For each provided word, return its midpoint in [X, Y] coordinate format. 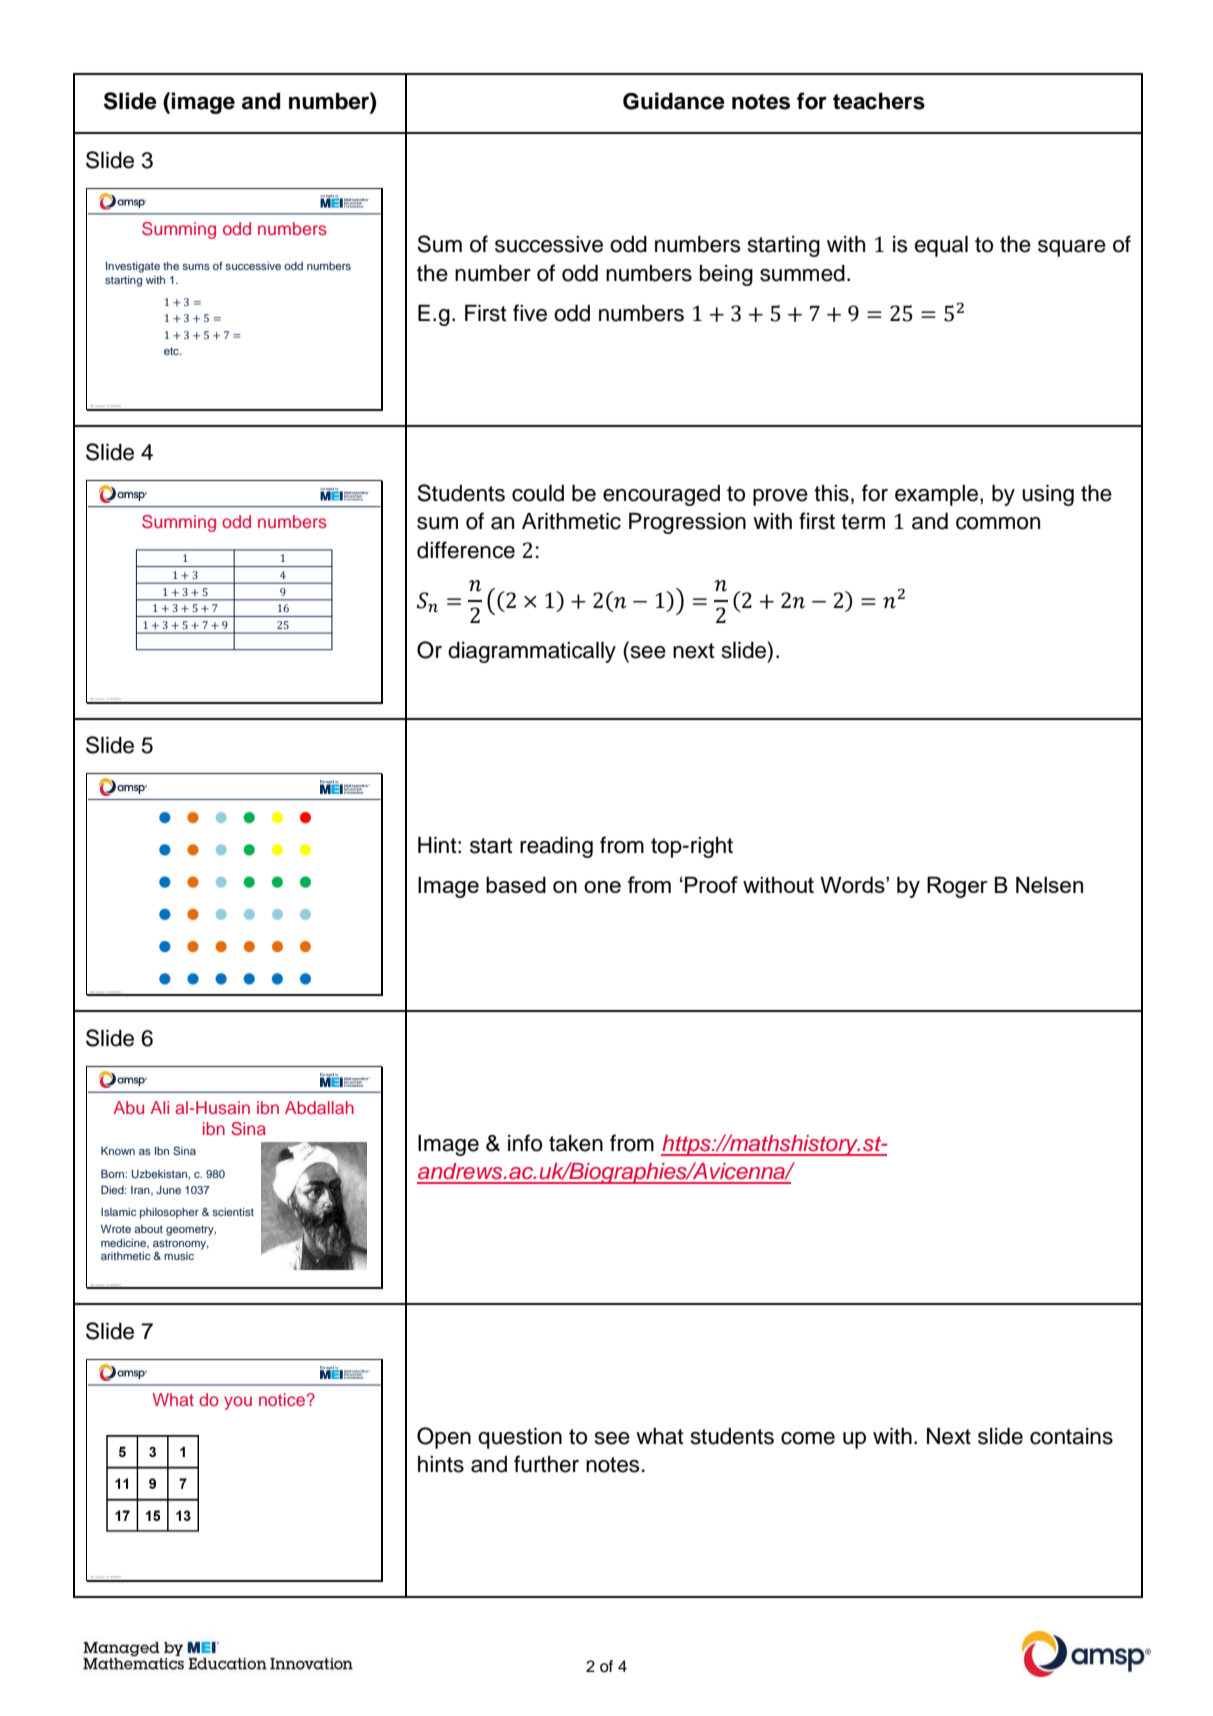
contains [1071, 1436]
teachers [879, 101]
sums [196, 267]
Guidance [674, 101]
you [238, 1403]
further [546, 1464]
